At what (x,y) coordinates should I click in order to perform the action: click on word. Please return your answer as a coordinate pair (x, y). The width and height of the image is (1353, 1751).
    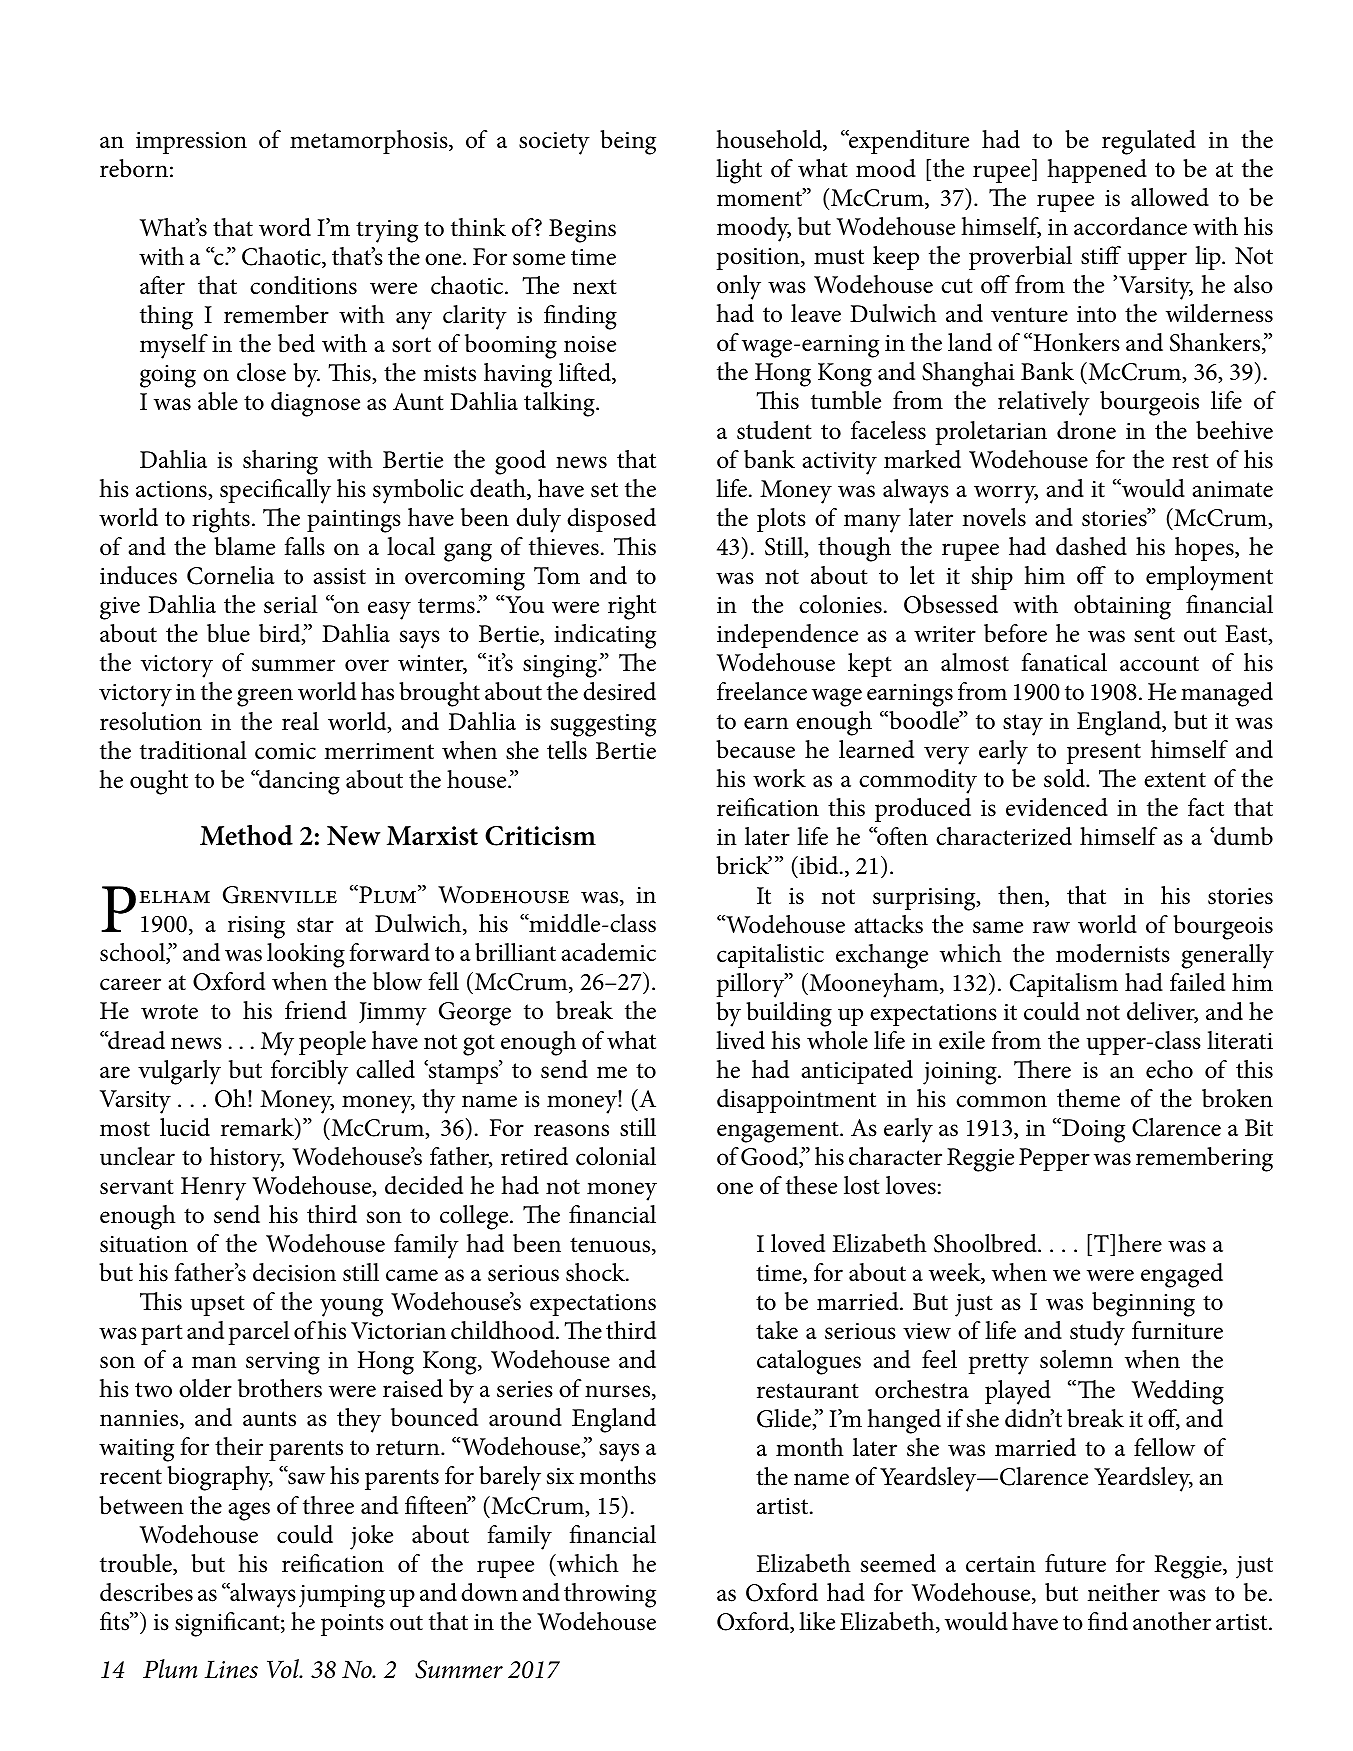
    Looking at the image, I should click on (285, 227).
